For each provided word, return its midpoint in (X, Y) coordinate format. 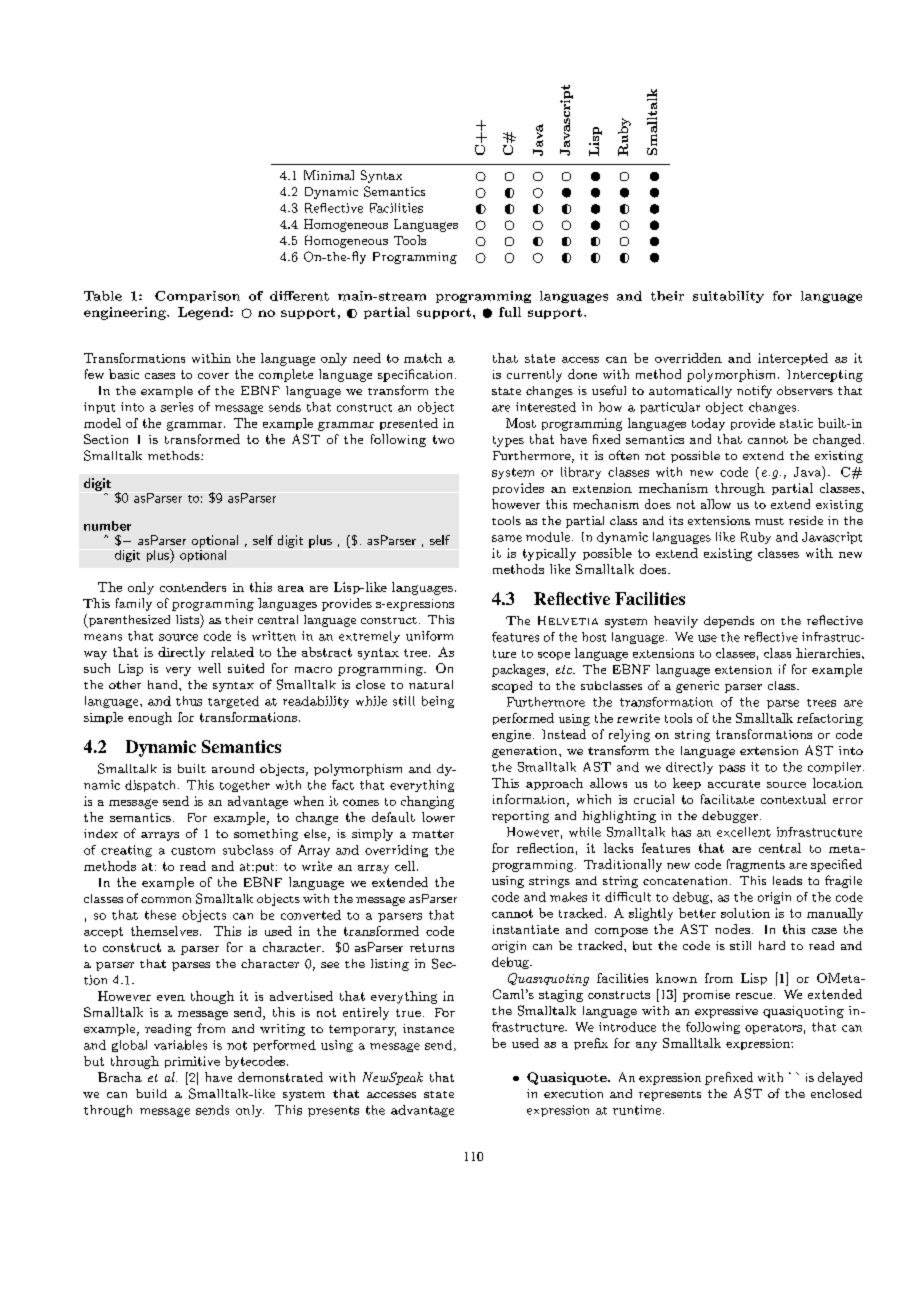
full (510, 312)
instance (428, 1028)
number (107, 526)
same (507, 538)
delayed (840, 1078)
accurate (734, 784)
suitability (728, 297)
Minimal (329, 175)
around (233, 768)
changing (427, 802)
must (769, 521)
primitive (192, 1062)
